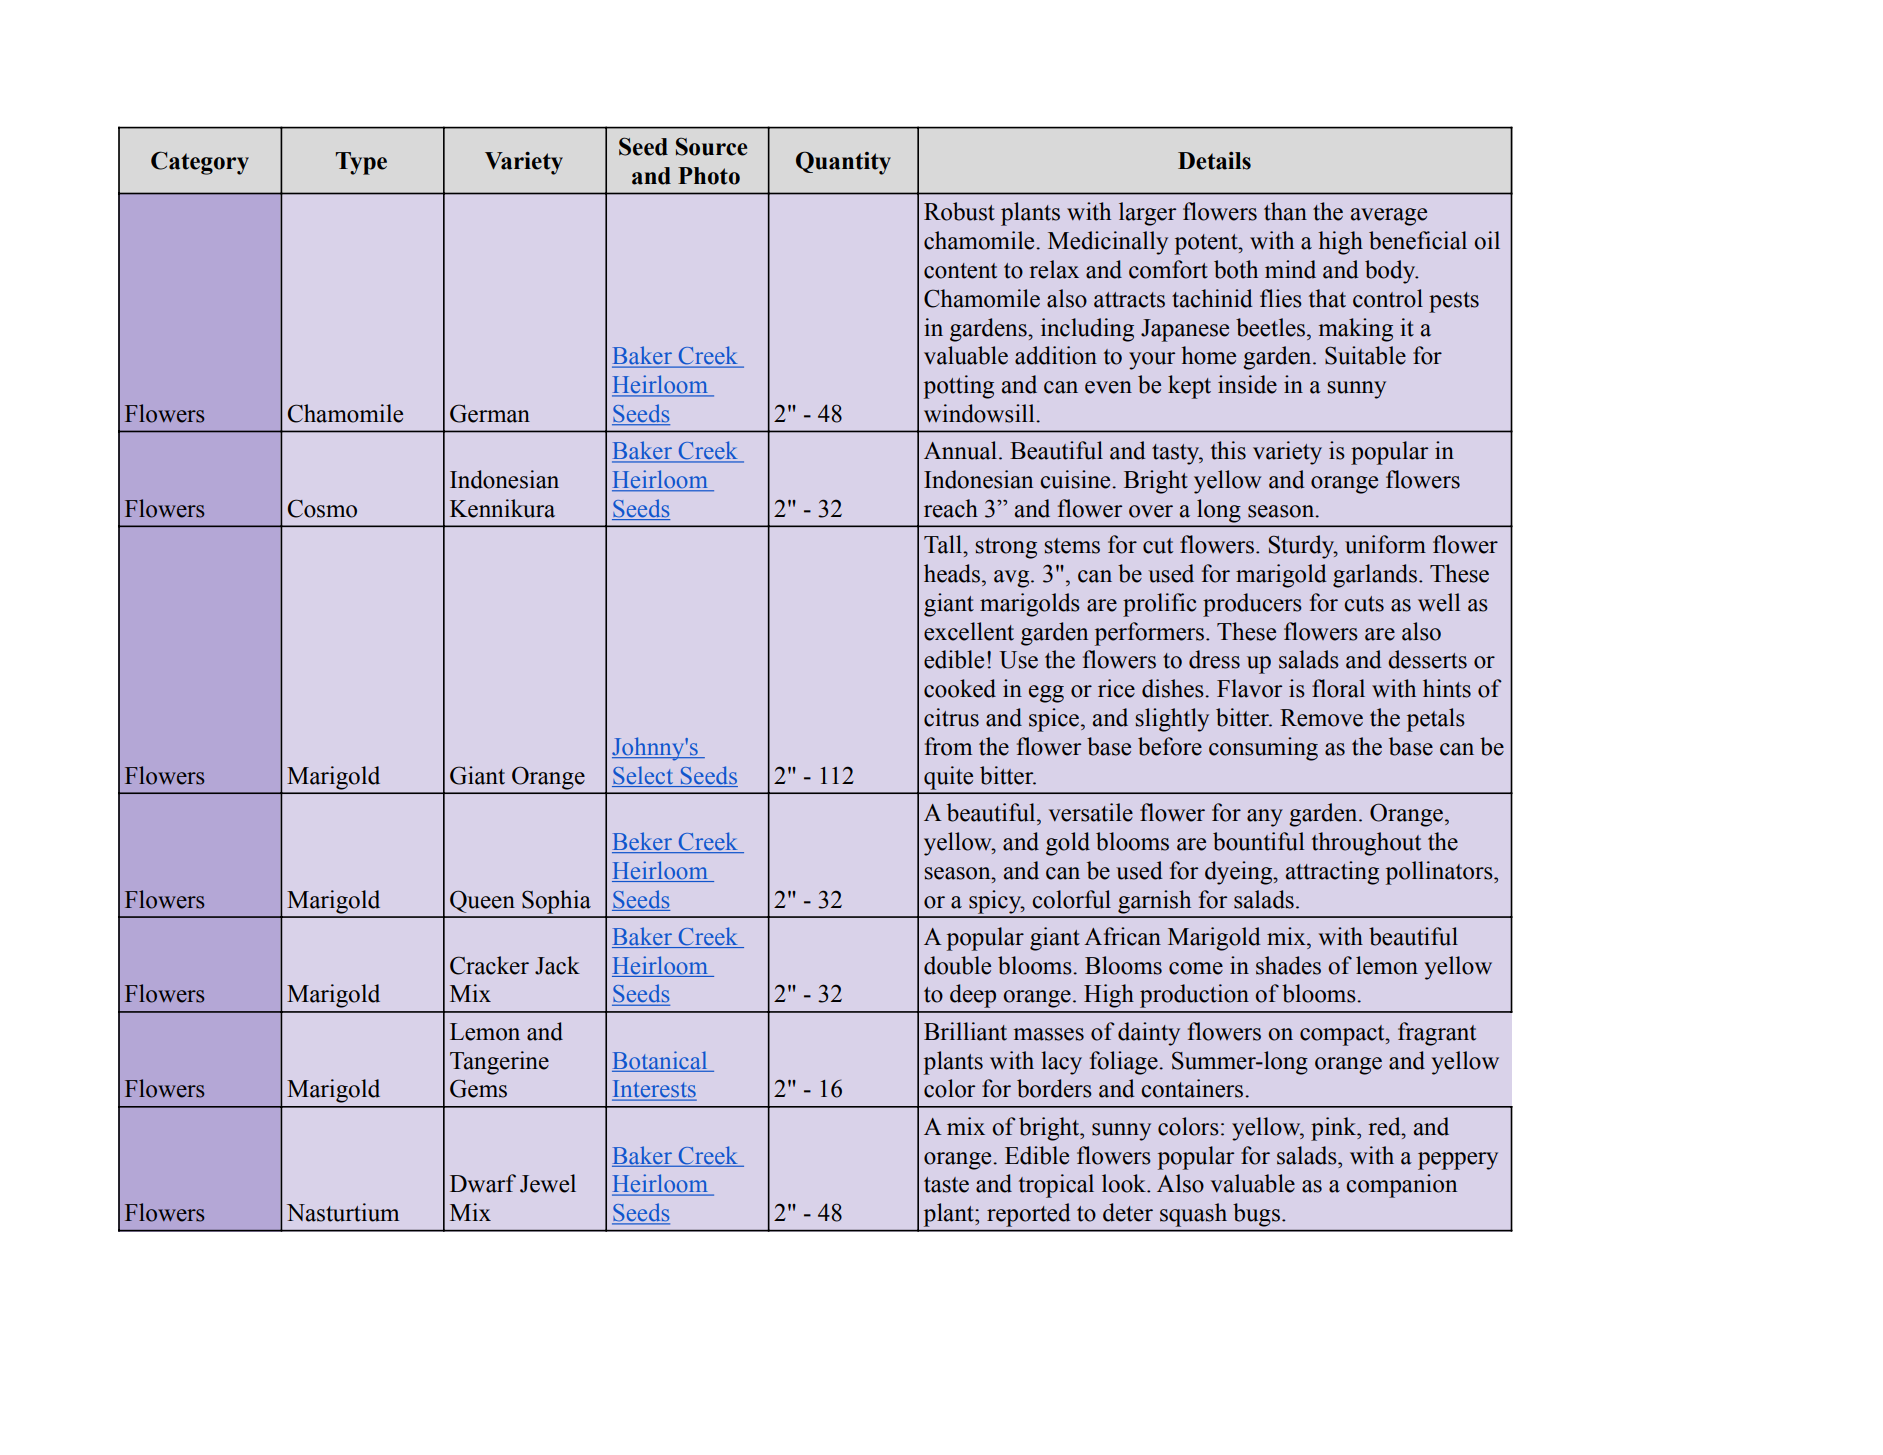  Describe the element at coordinates (483, 1183) in the document. I see `Dwarf` at that location.
